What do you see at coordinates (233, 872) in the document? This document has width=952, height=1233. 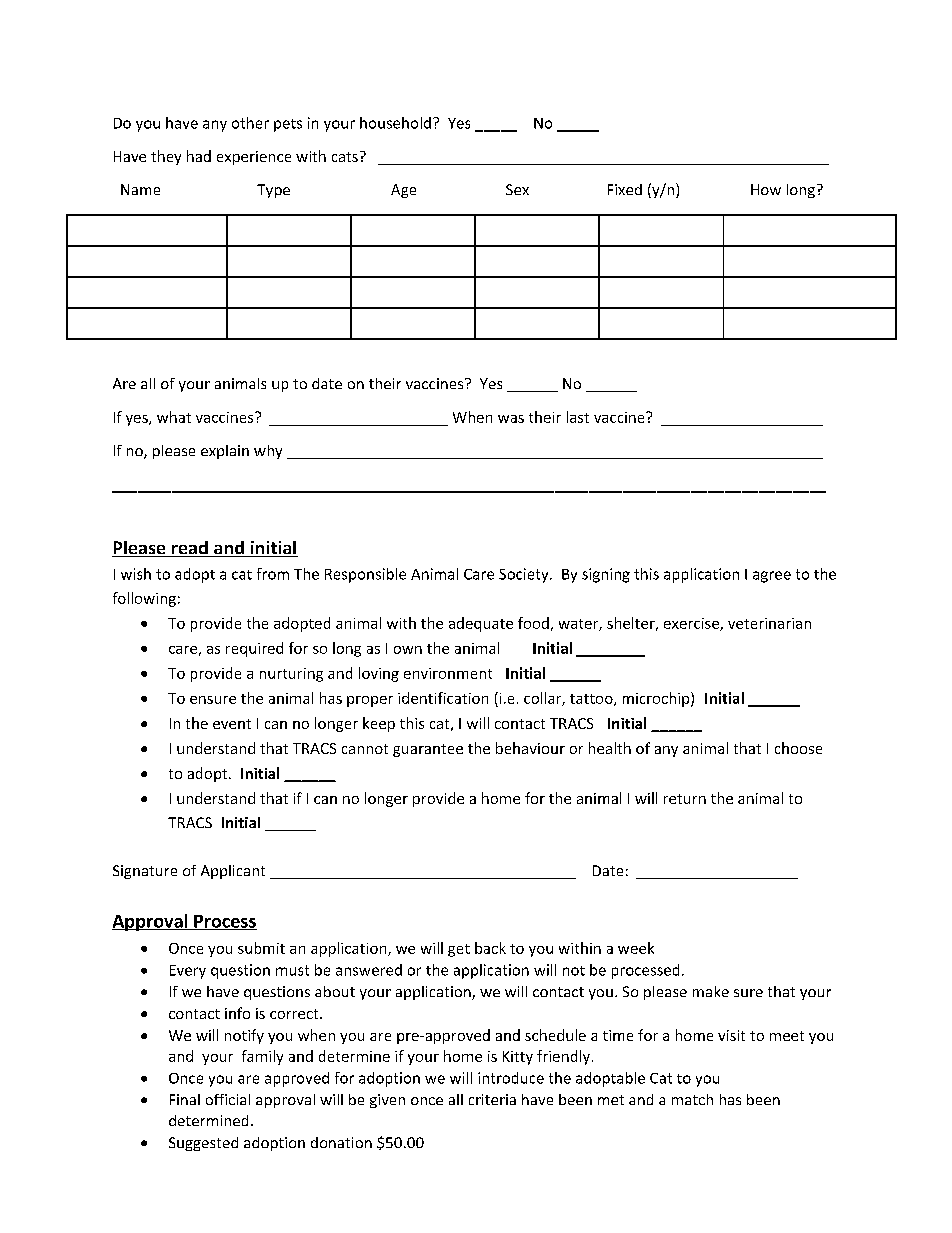 I see `Applicant` at bounding box center [233, 872].
